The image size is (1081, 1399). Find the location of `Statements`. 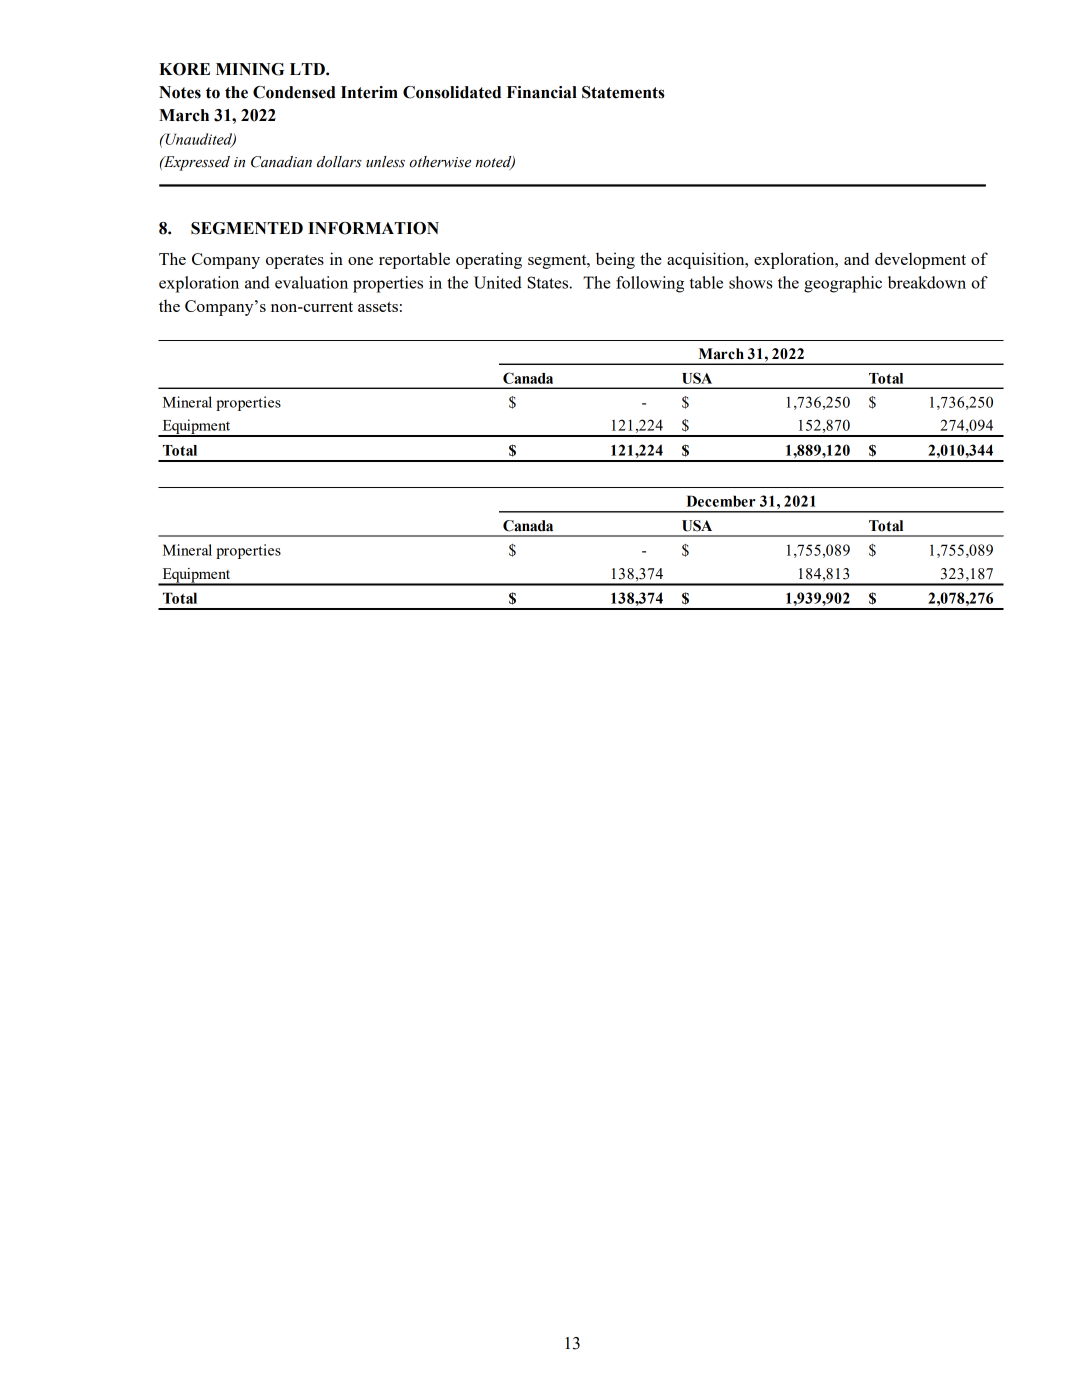

Statements is located at coordinates (623, 92).
